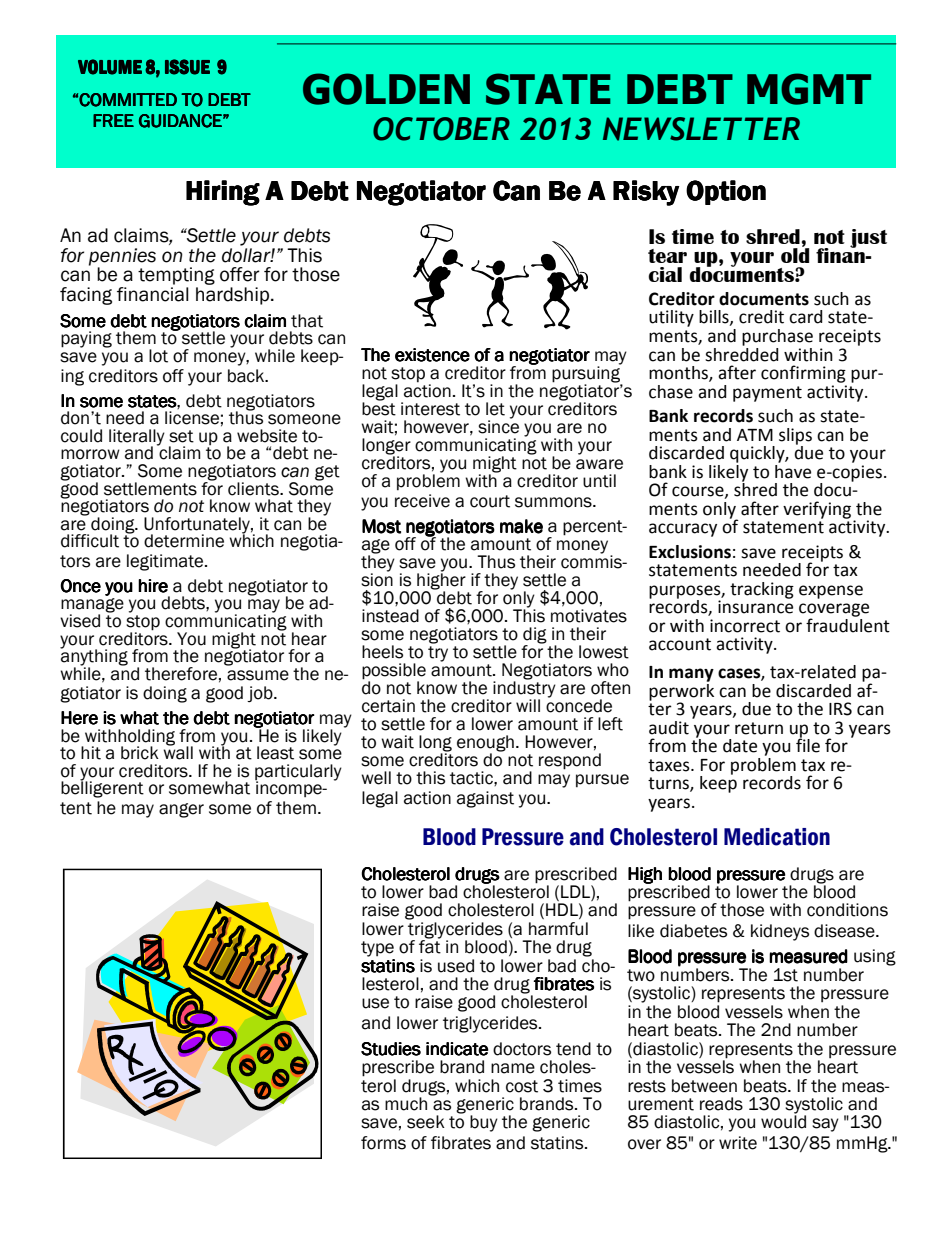 Image resolution: width=952 pixels, height=1233 pixels. I want to click on MGMT, so click(809, 89).
